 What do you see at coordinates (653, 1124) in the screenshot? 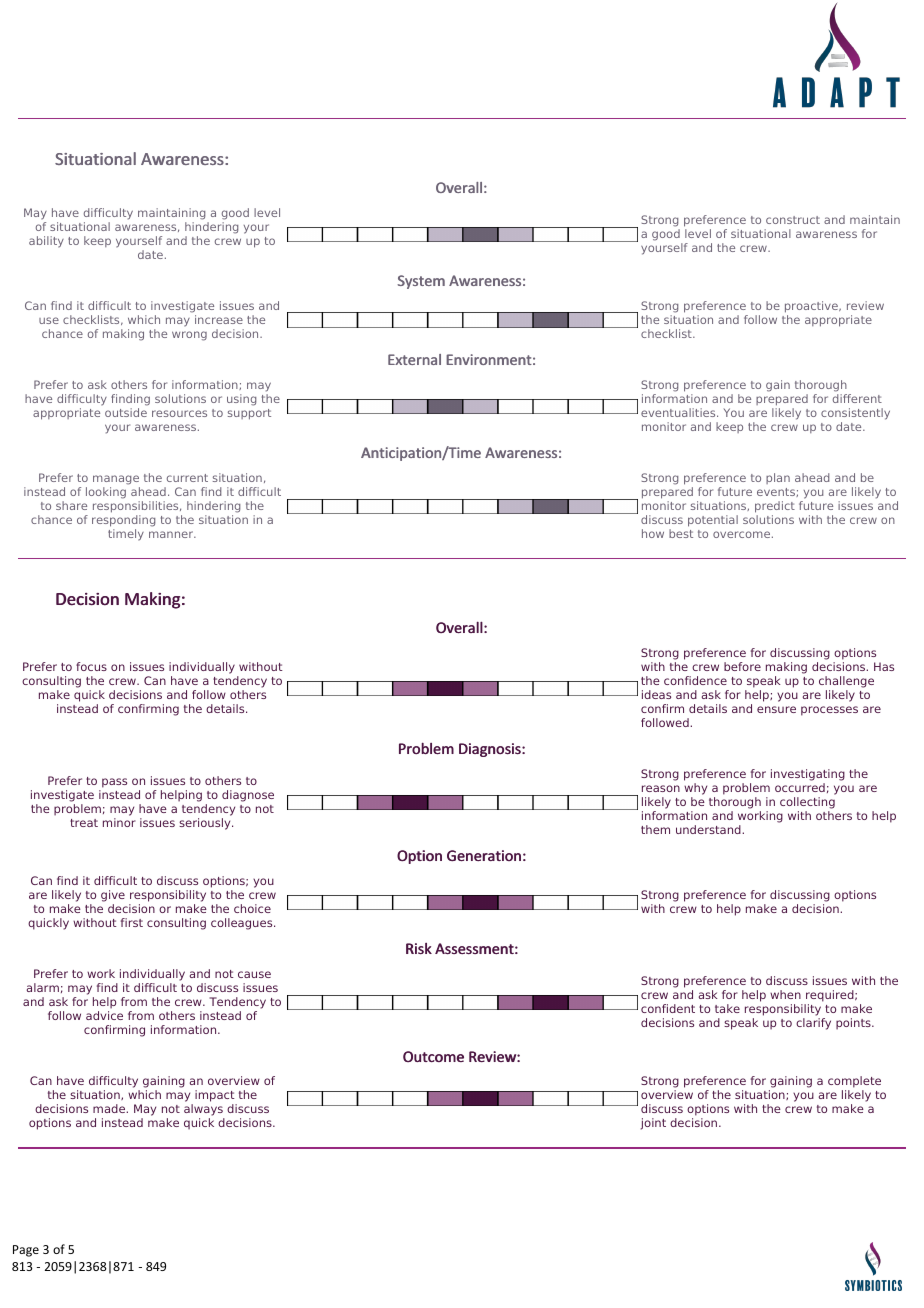
I see `joint` at bounding box center [653, 1124].
